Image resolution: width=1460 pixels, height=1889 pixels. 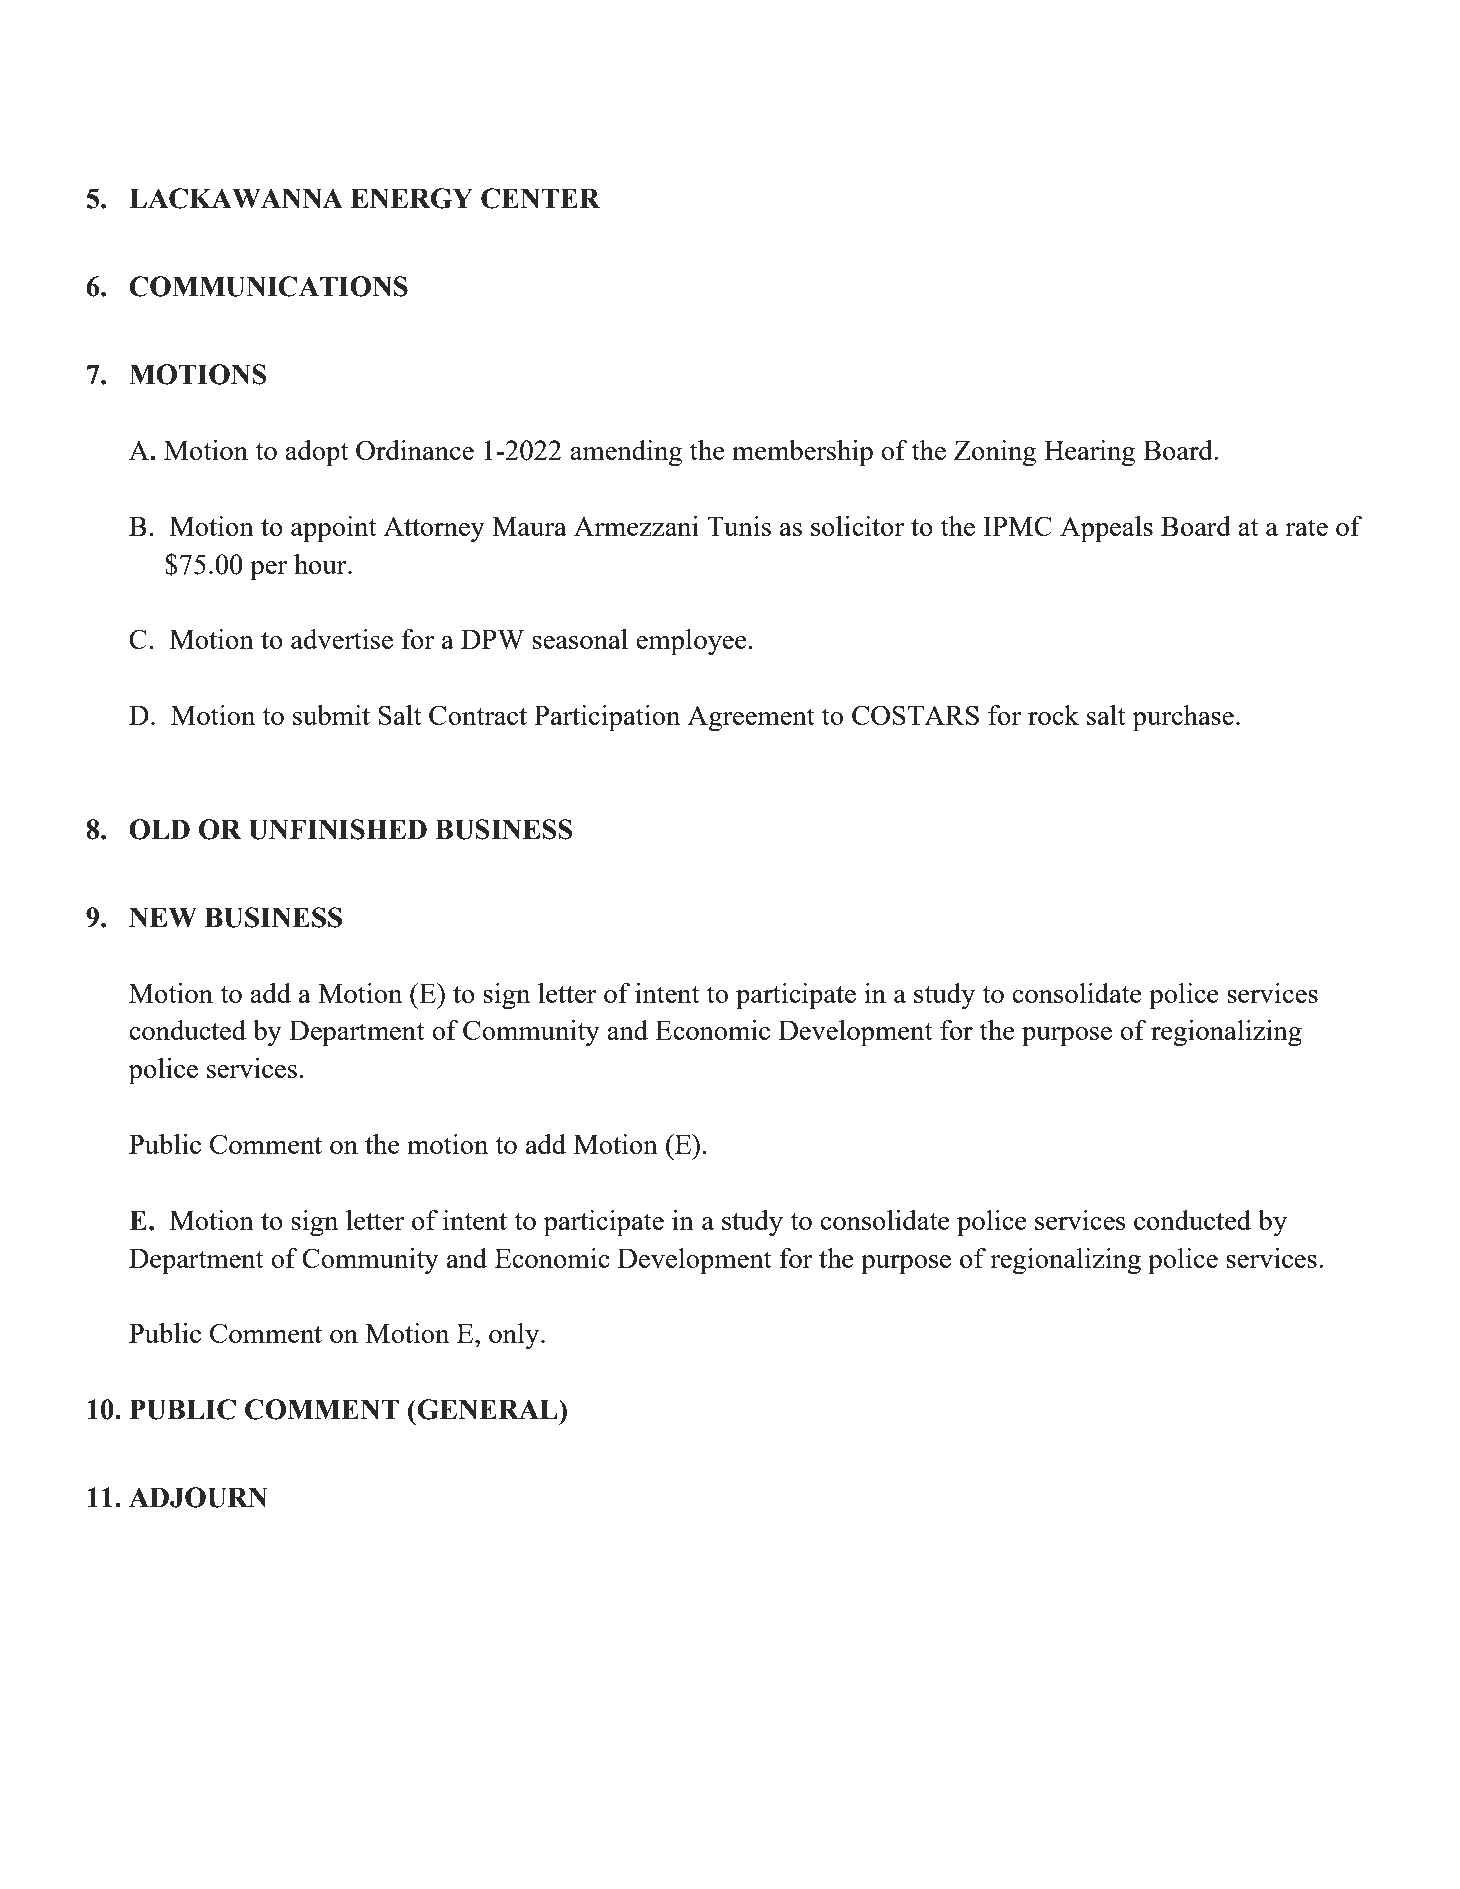 I want to click on purchase, so click(x=1183, y=718).
